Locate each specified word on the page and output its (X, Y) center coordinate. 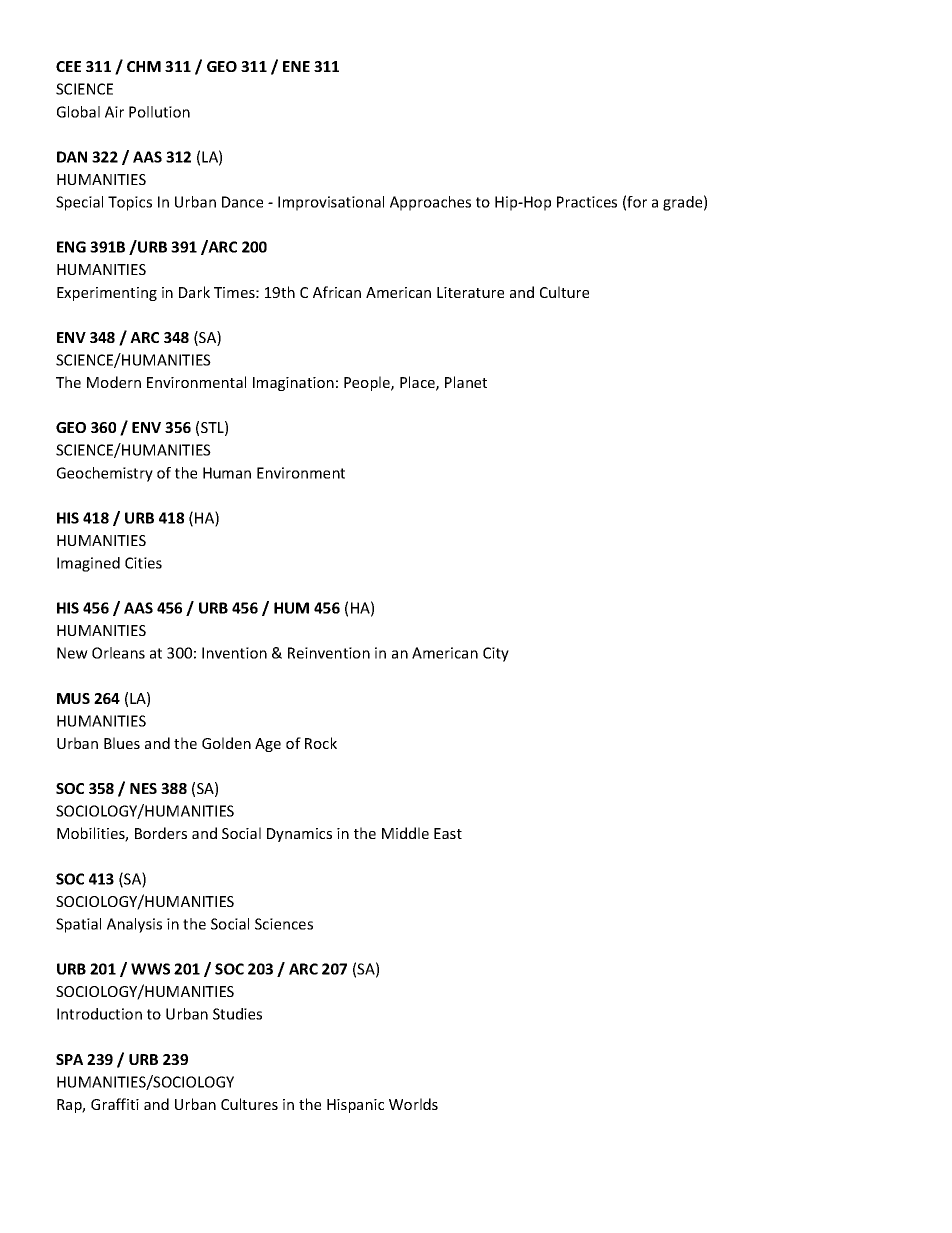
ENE (296, 66)
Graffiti (115, 1104)
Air (114, 112)
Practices (587, 202)
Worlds (413, 1104)
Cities (143, 563)
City (496, 654)
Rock (321, 743)
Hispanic (355, 1106)
